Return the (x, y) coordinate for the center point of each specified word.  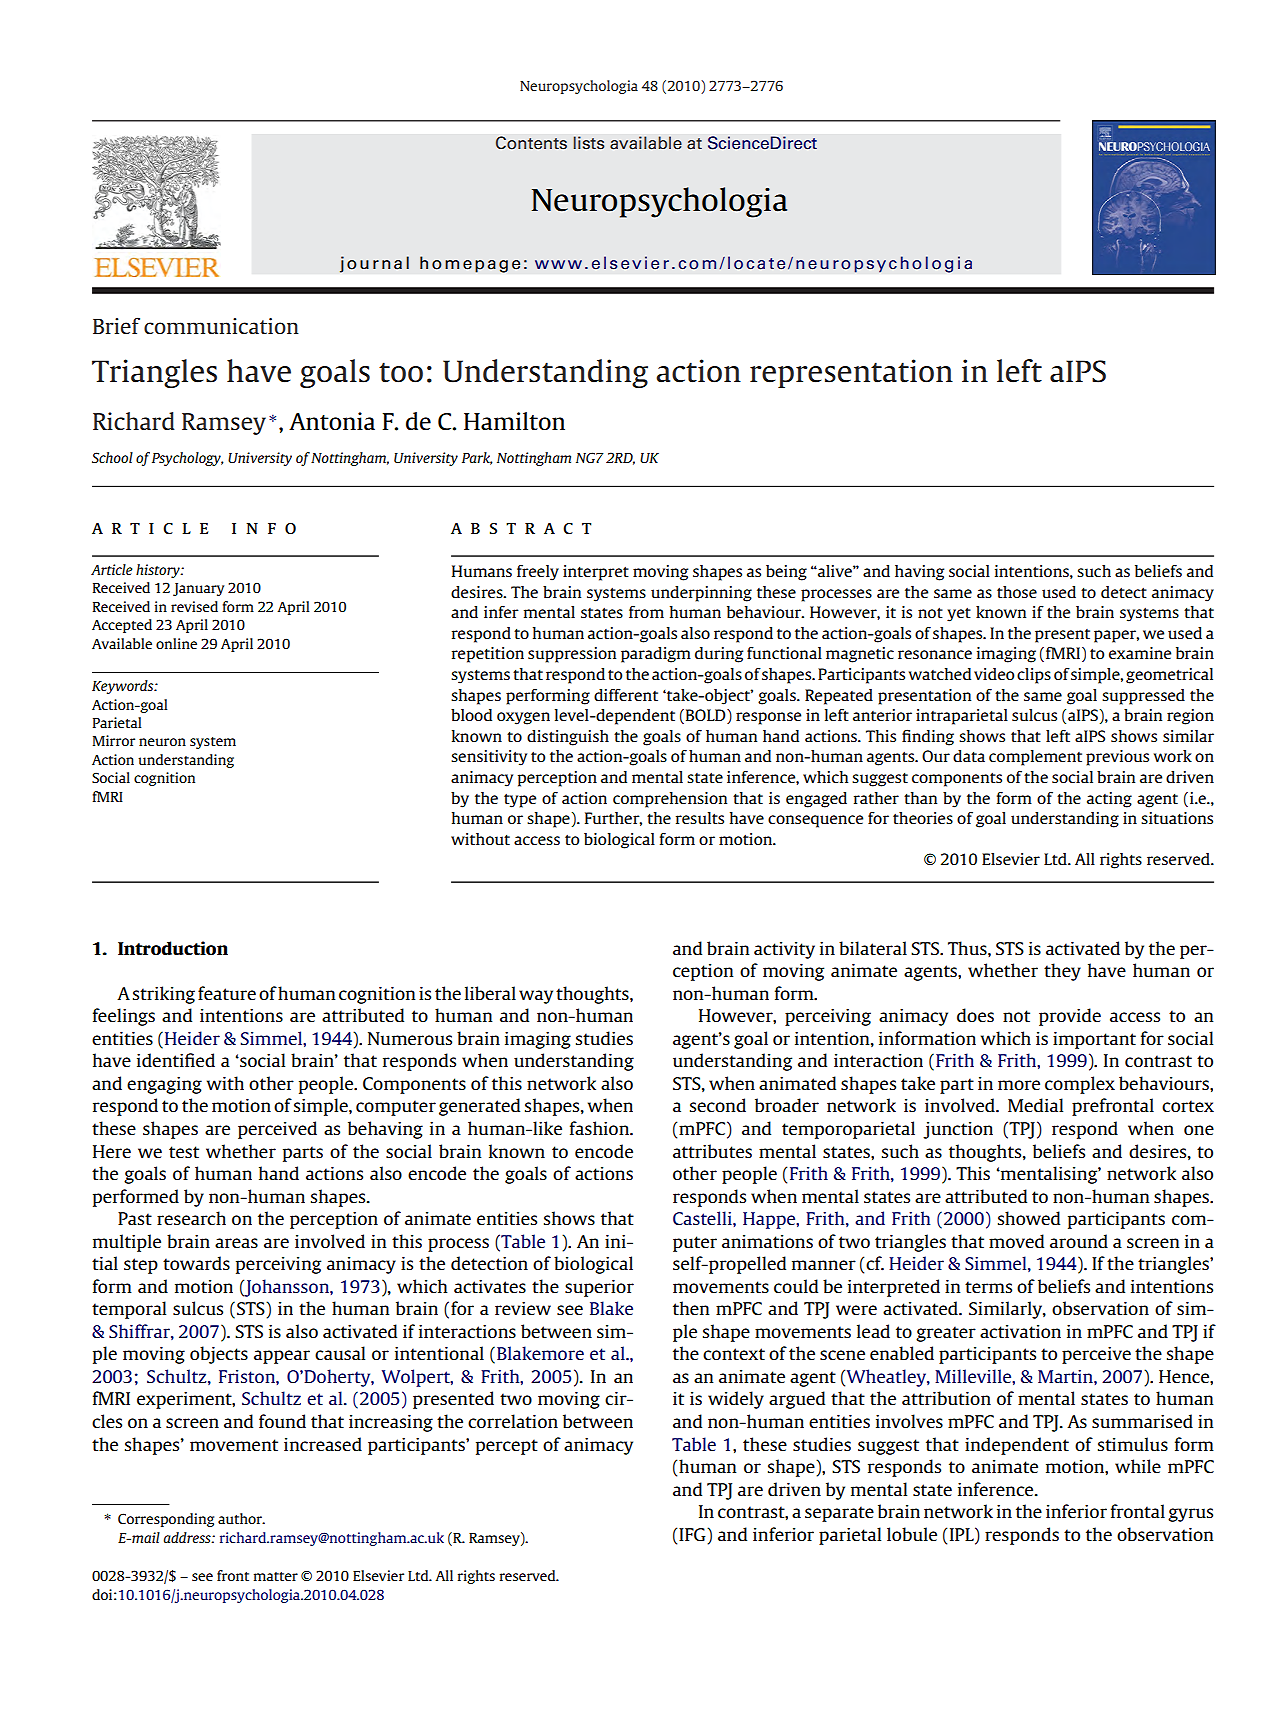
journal (374, 264)
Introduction (173, 948)
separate (839, 1514)
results (700, 818)
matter (276, 1576)
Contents (531, 143)
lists (589, 143)
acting (1109, 800)
